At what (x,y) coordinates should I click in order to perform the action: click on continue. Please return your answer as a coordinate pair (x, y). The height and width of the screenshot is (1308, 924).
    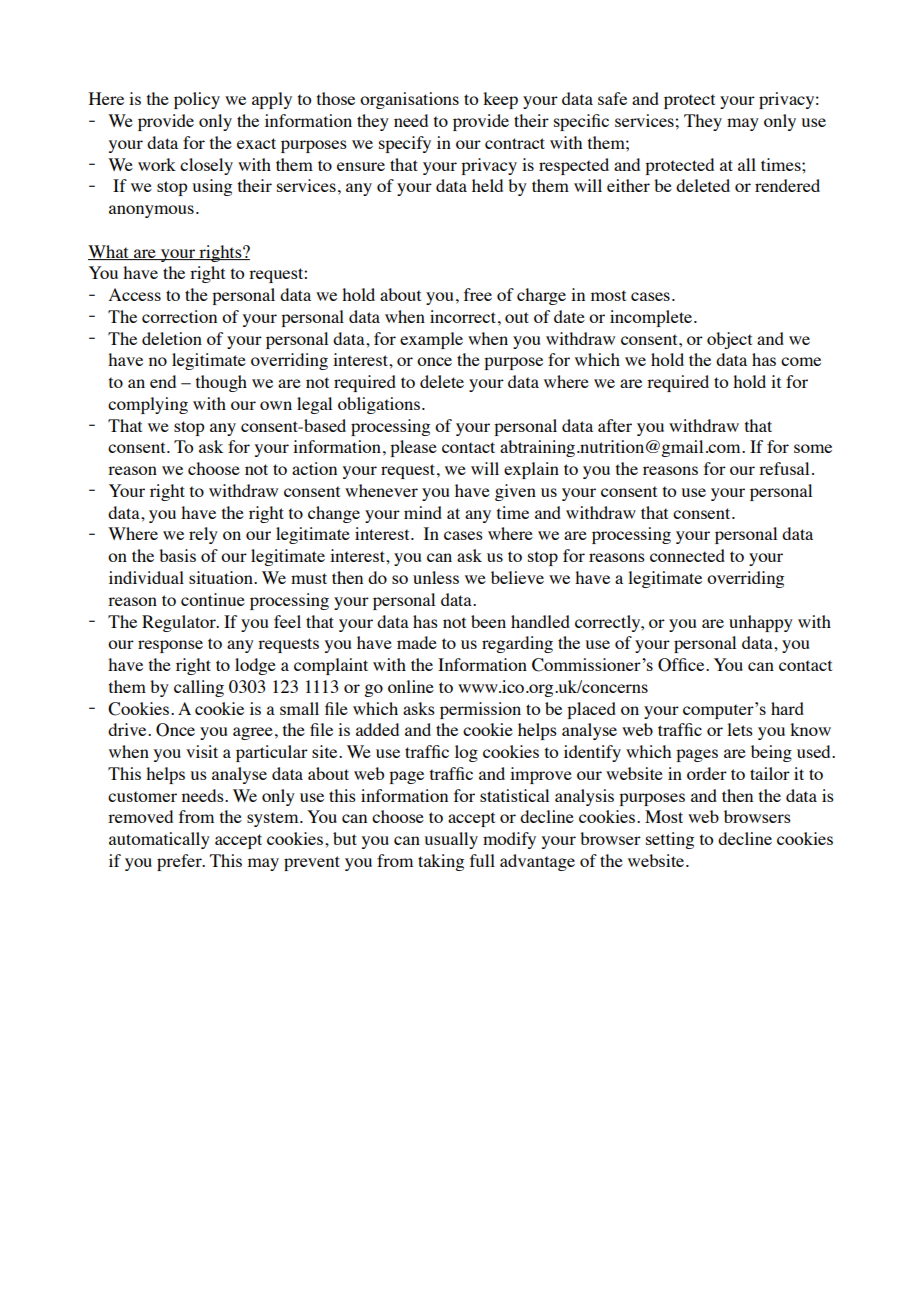
    Looking at the image, I should click on (213, 599).
